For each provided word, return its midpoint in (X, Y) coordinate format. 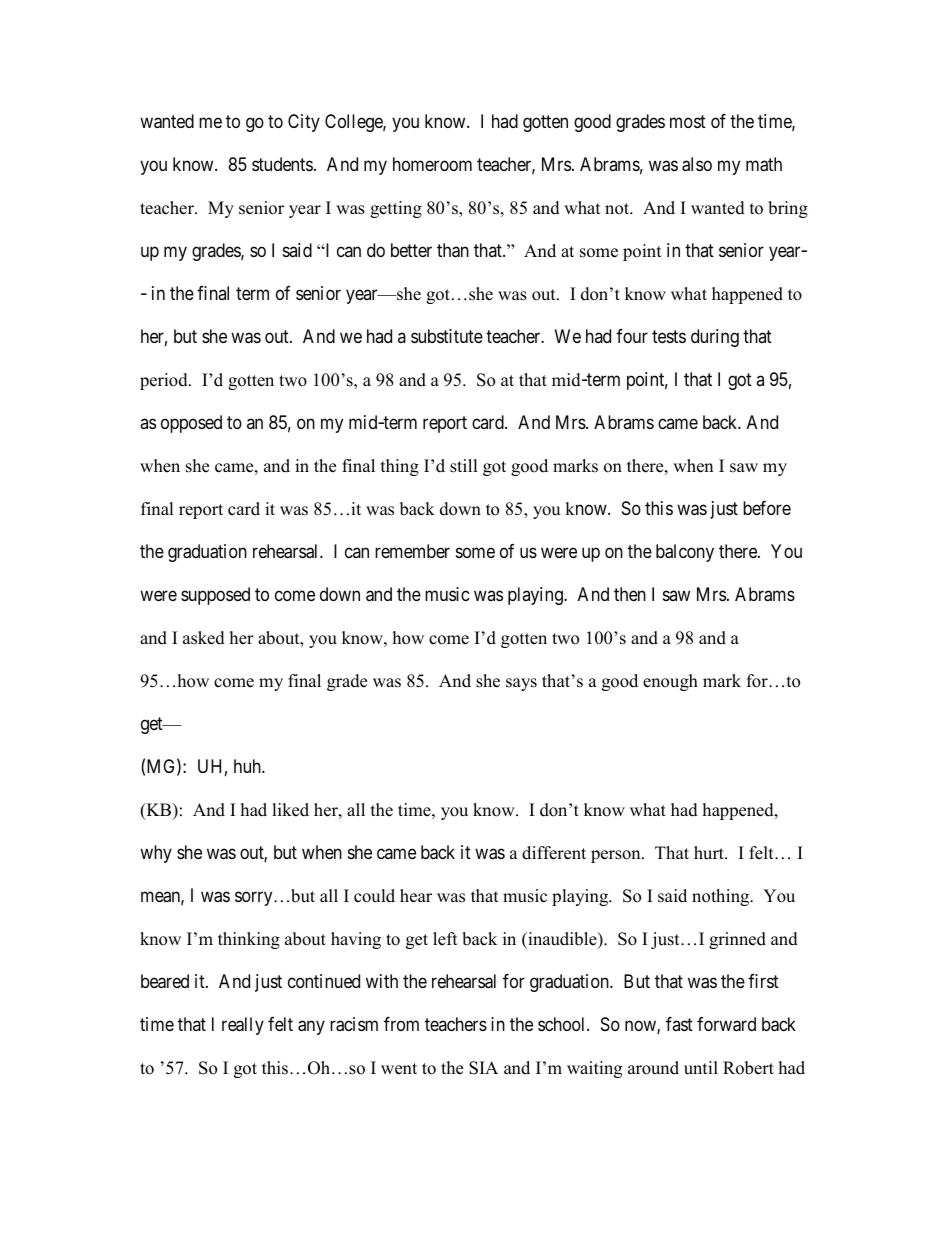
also (697, 164)
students (282, 164)
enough (670, 682)
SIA (483, 1068)
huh (248, 766)
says (521, 684)
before (767, 508)
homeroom (432, 164)
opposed (191, 424)
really (243, 1026)
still (464, 466)
